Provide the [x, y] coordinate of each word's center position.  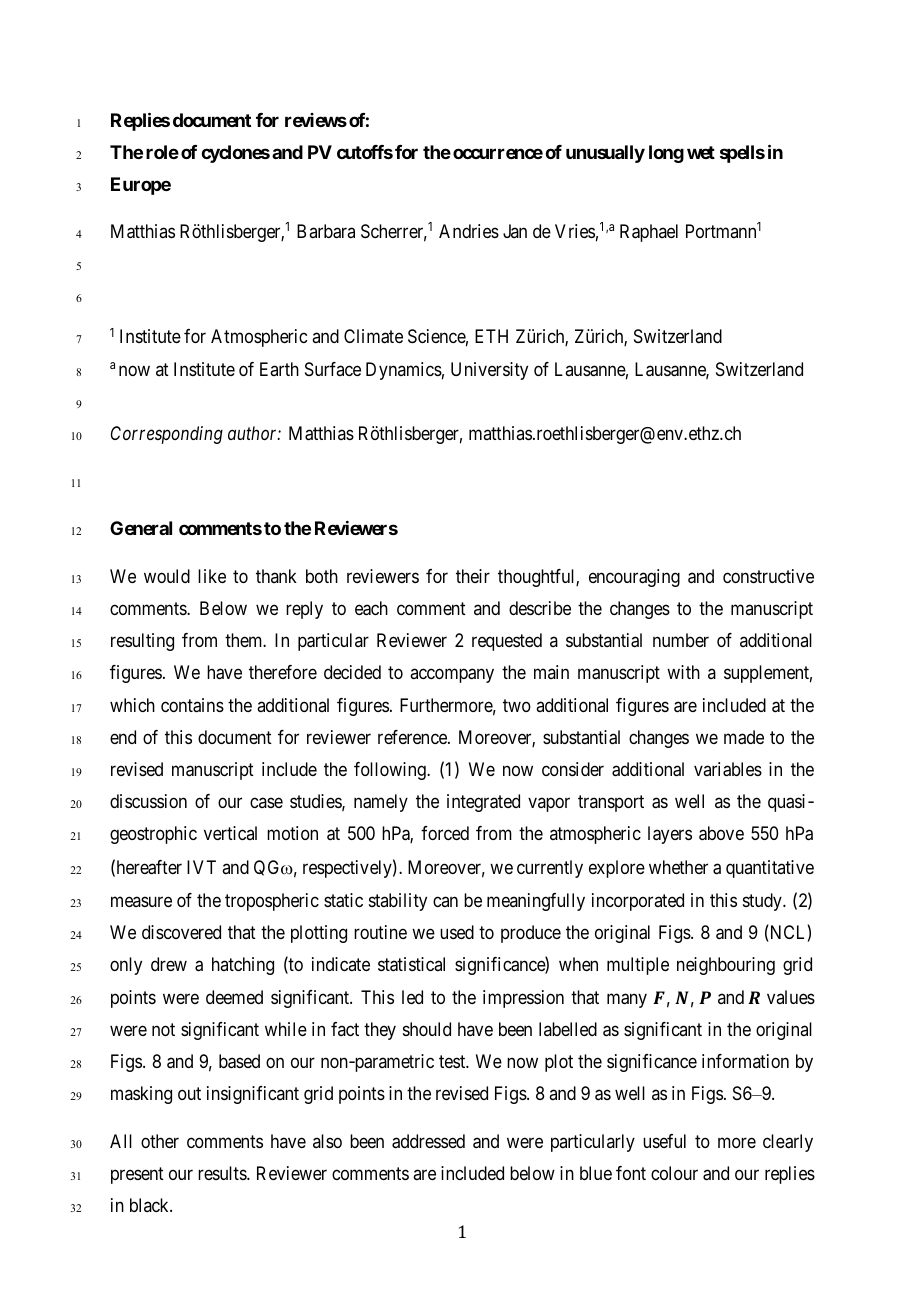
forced [445, 833]
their [473, 576]
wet [701, 152]
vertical [230, 833]
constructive [768, 576]
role [162, 152]
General [141, 528]
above [721, 833]
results [223, 1173]
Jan [515, 231]
